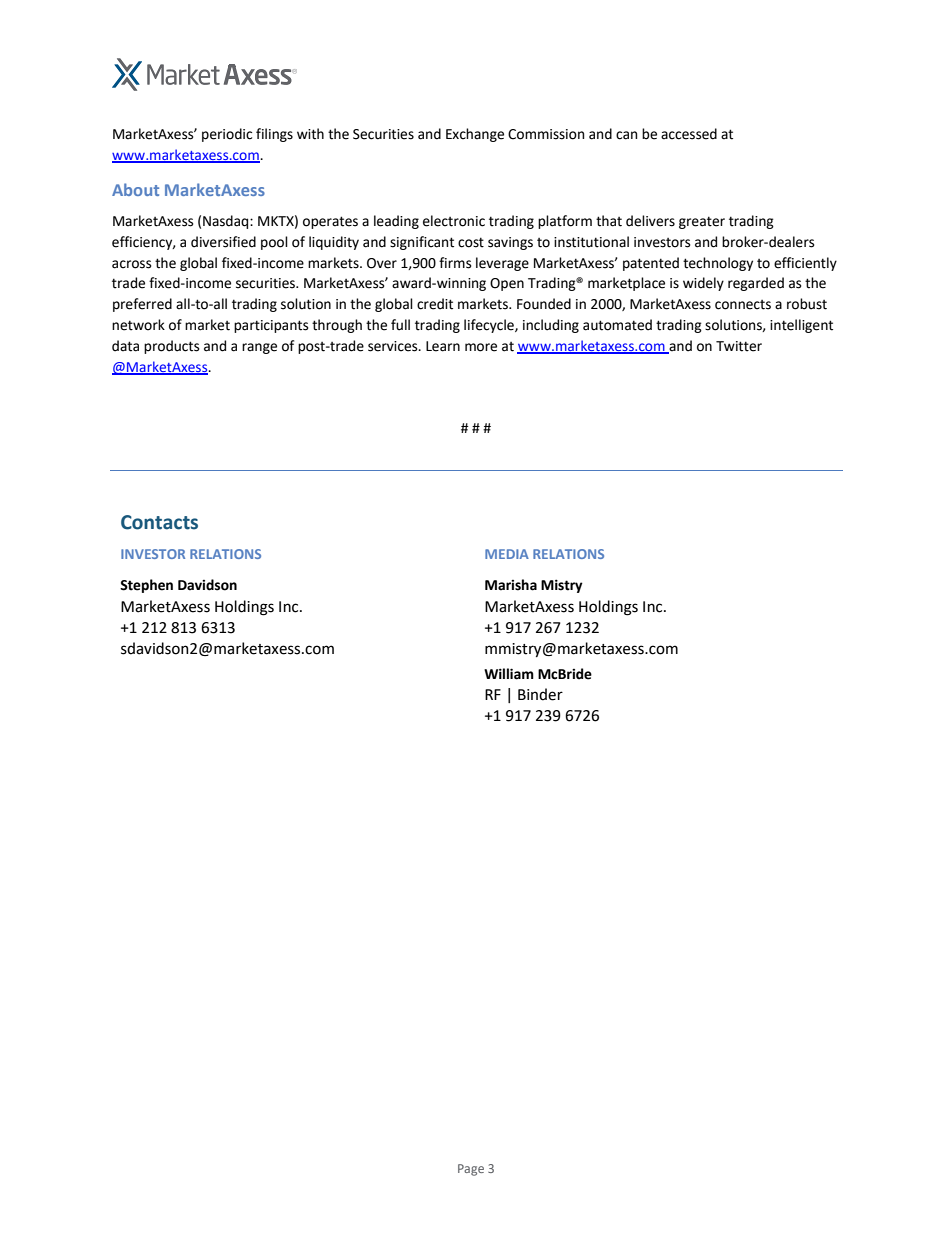  Describe the element at coordinates (259, 348) in the screenshot. I see `range` at that location.
